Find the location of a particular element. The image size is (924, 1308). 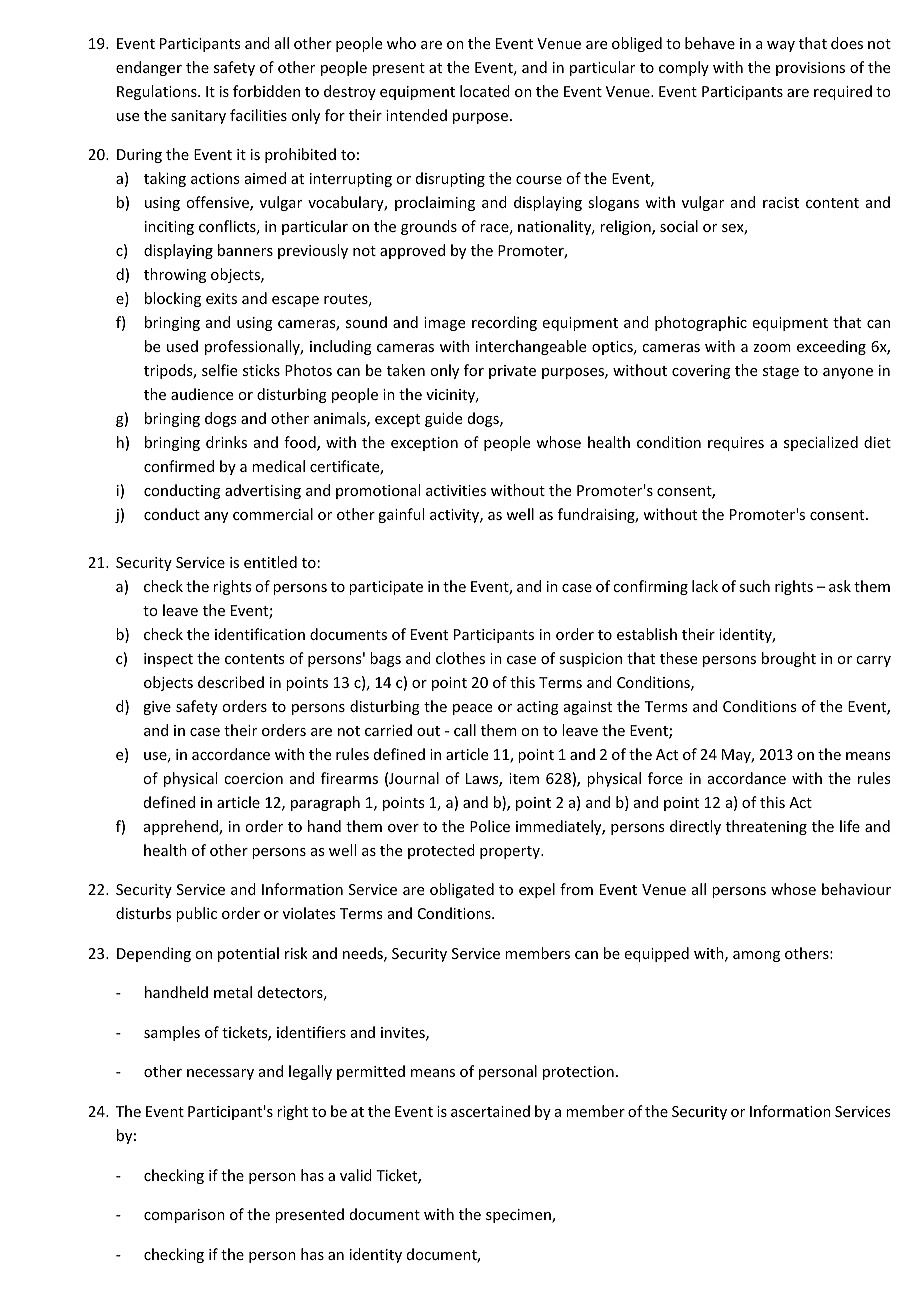

comparison is located at coordinates (184, 1216).
